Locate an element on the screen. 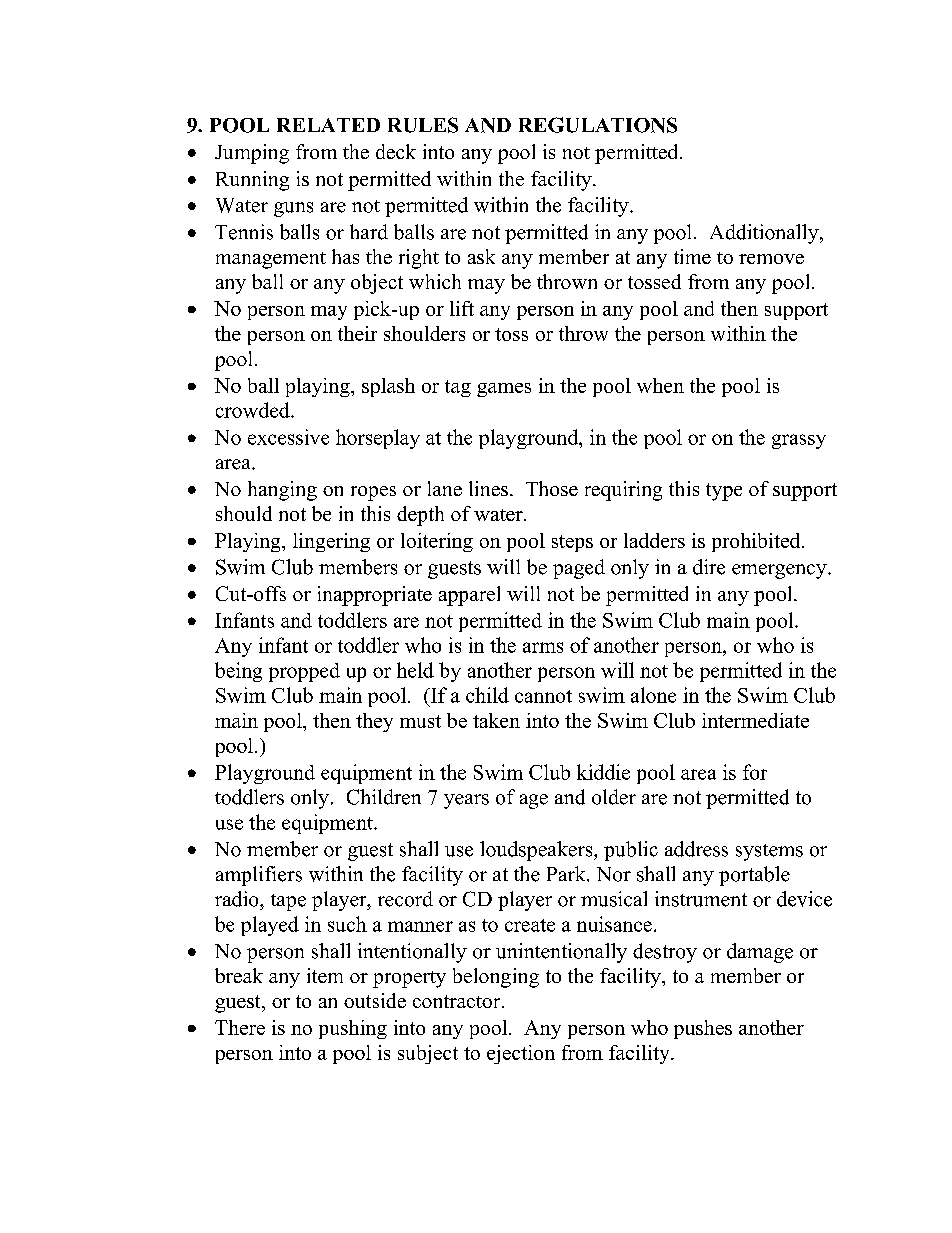  Those is located at coordinates (552, 488).
